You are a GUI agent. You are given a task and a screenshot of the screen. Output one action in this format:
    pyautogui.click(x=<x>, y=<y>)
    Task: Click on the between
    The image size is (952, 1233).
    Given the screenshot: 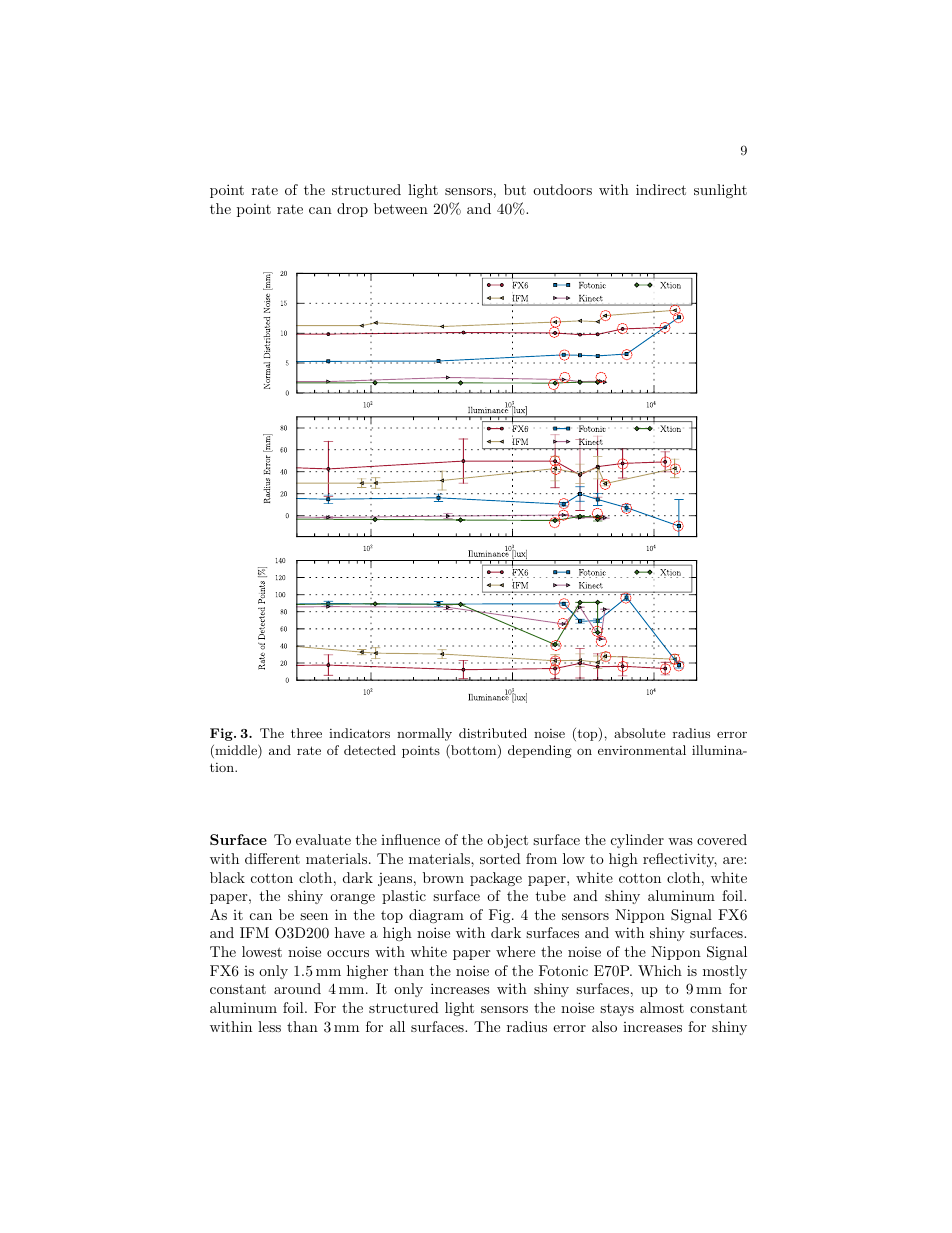 What is the action you would take?
    pyautogui.click(x=401, y=208)
